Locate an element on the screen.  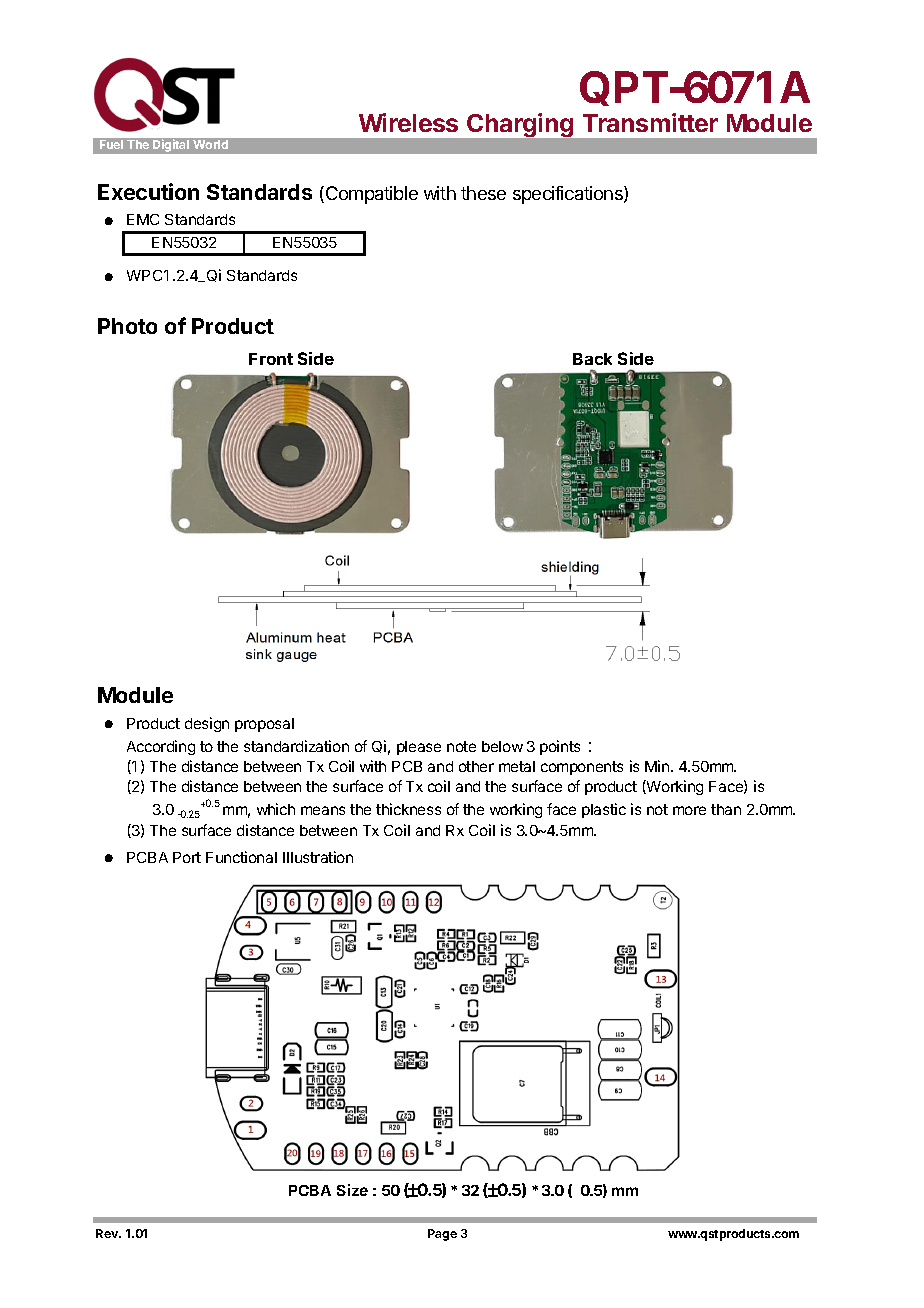
Execution is located at coordinates (148, 191).
